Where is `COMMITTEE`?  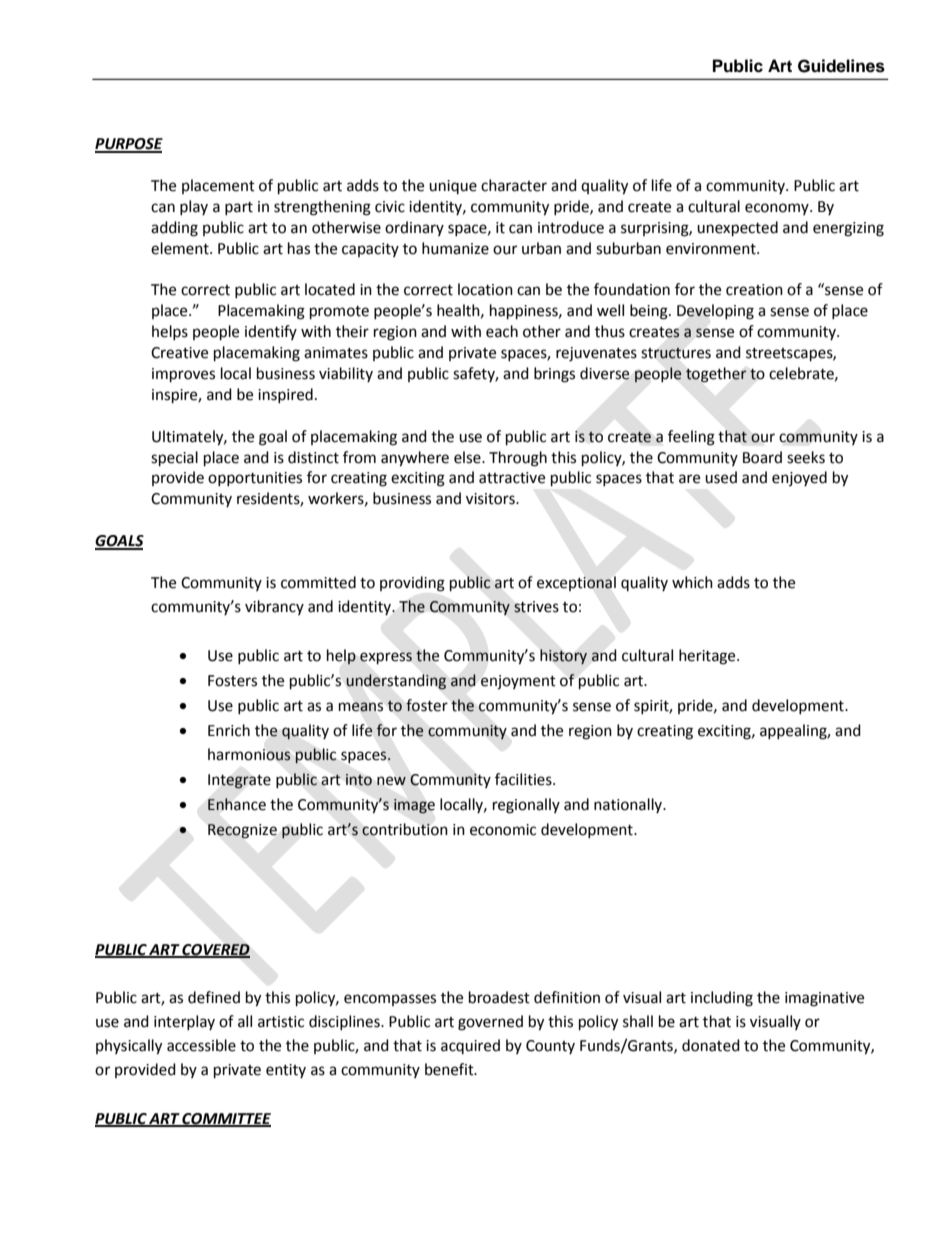
COMMITTEE is located at coordinates (226, 1119).
